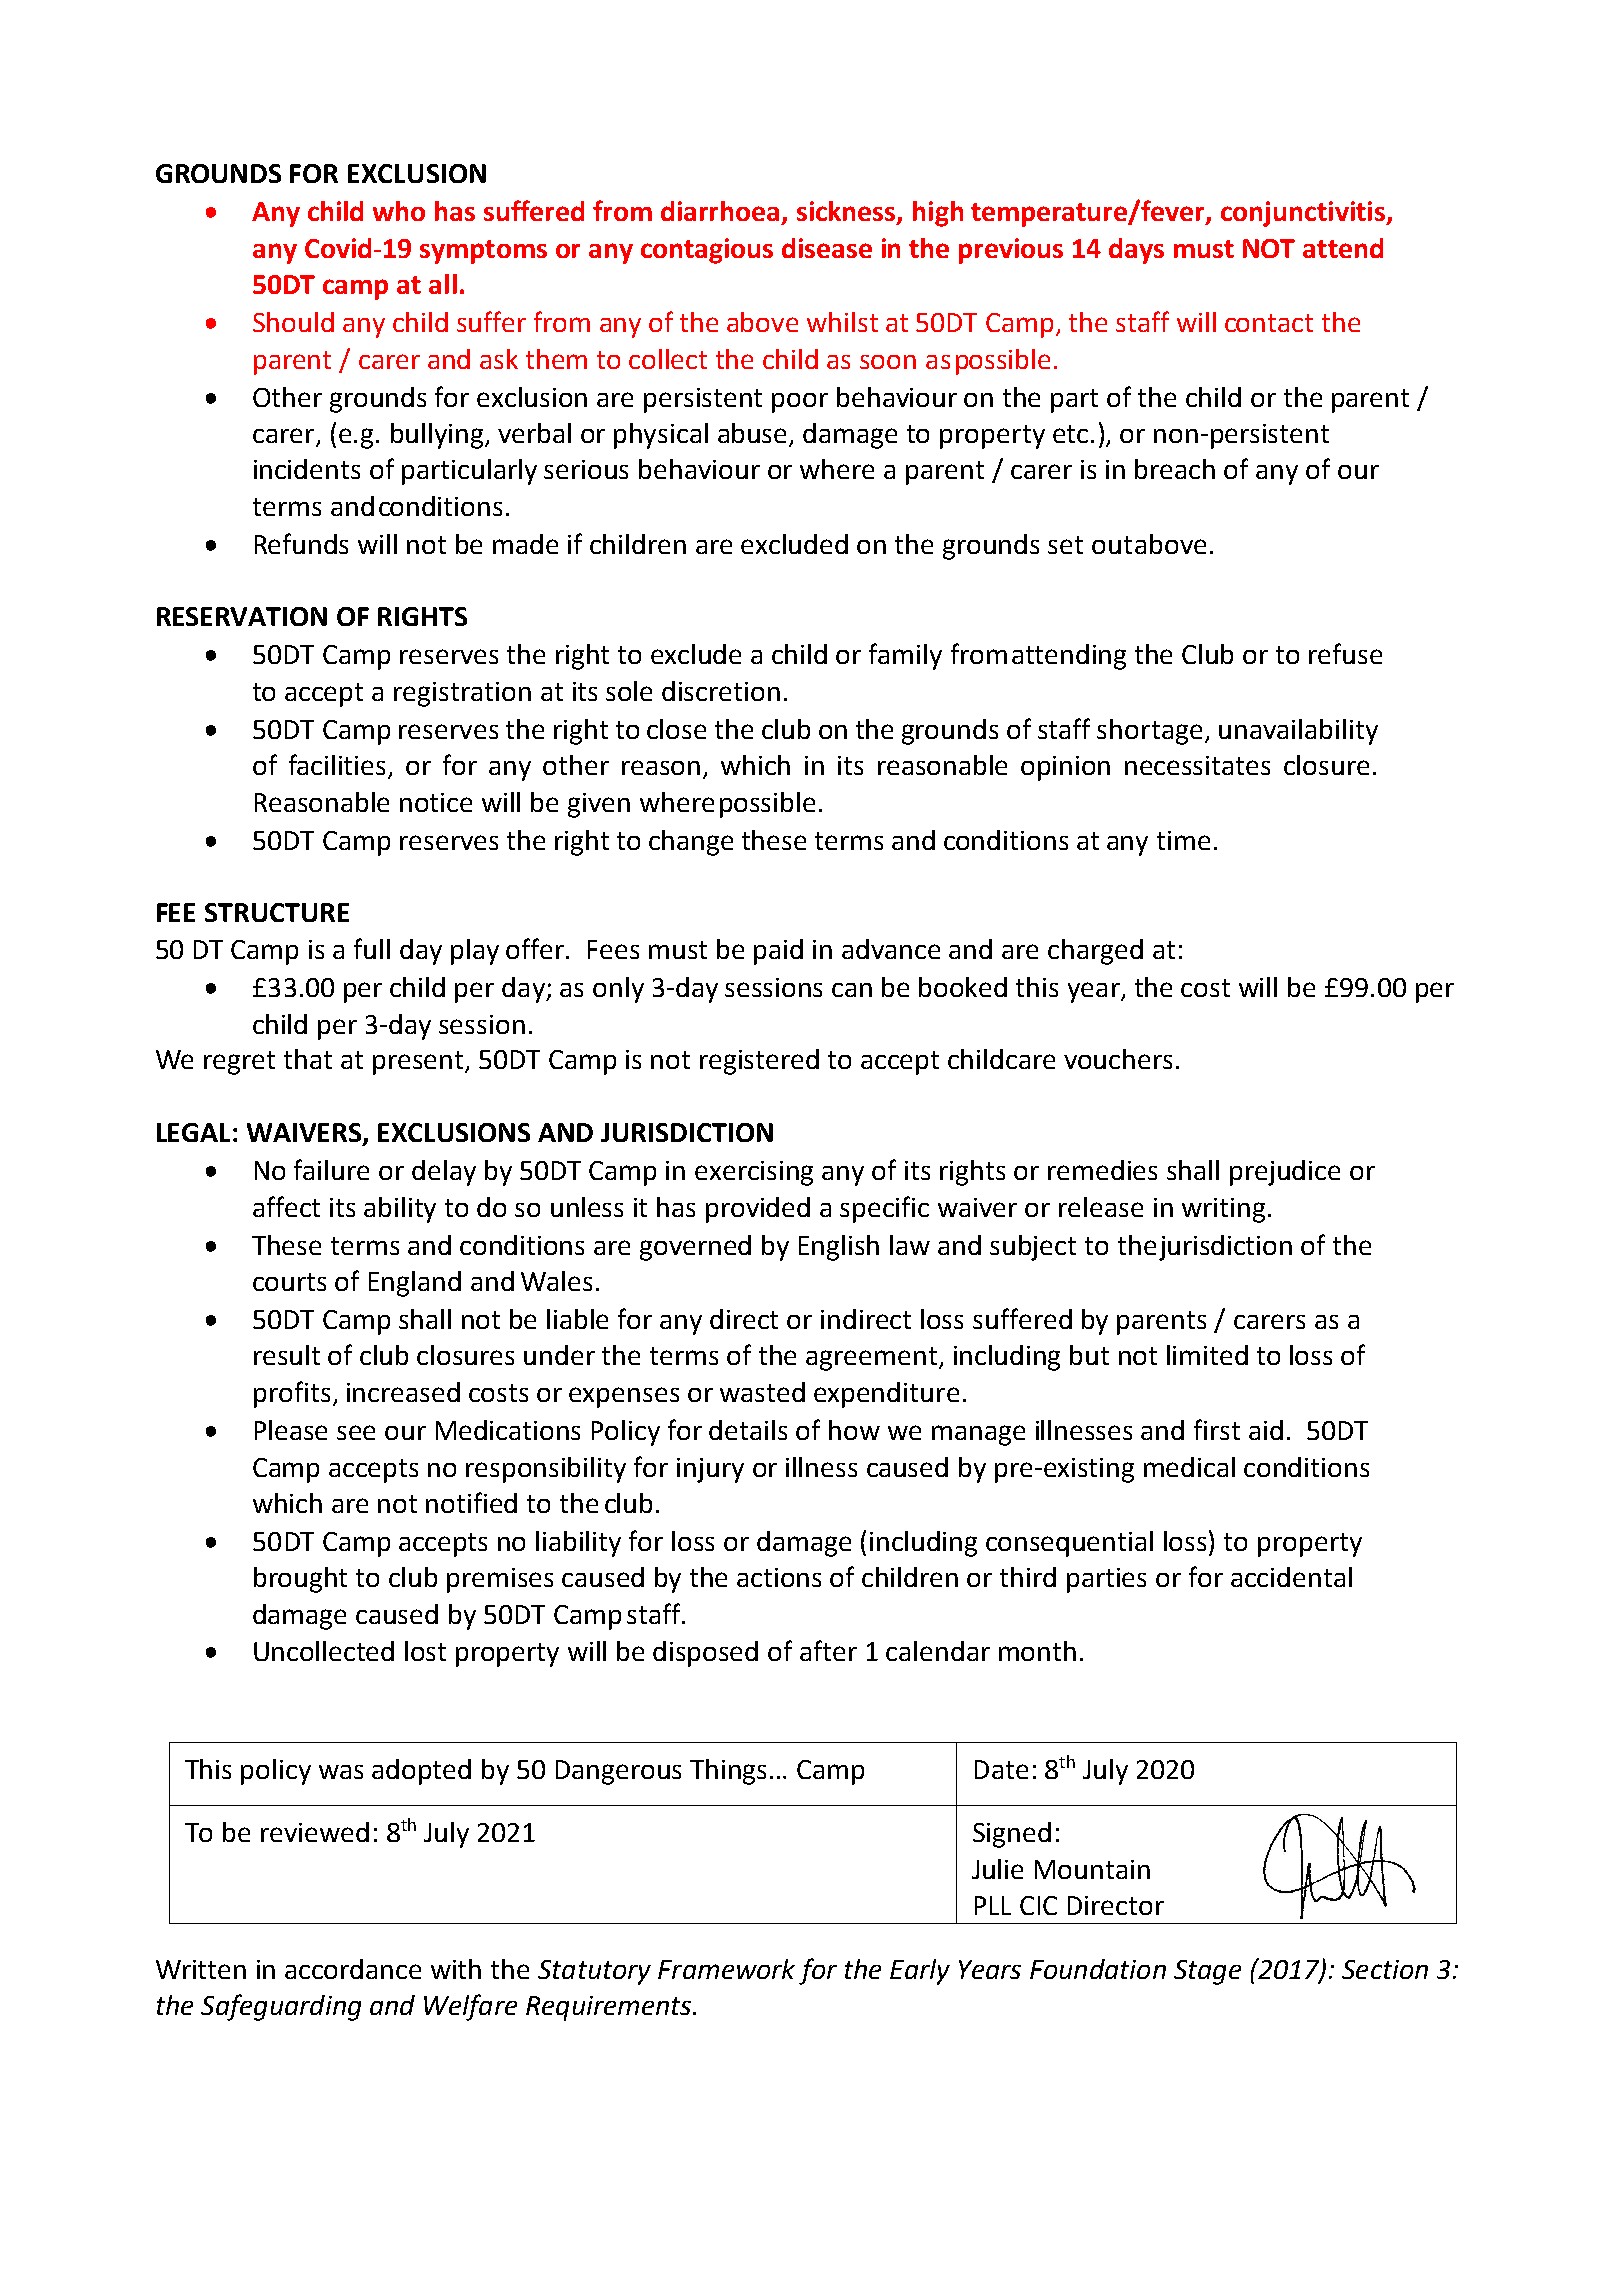  Describe the element at coordinates (308, 1059) in the screenshot. I see `that` at that location.
